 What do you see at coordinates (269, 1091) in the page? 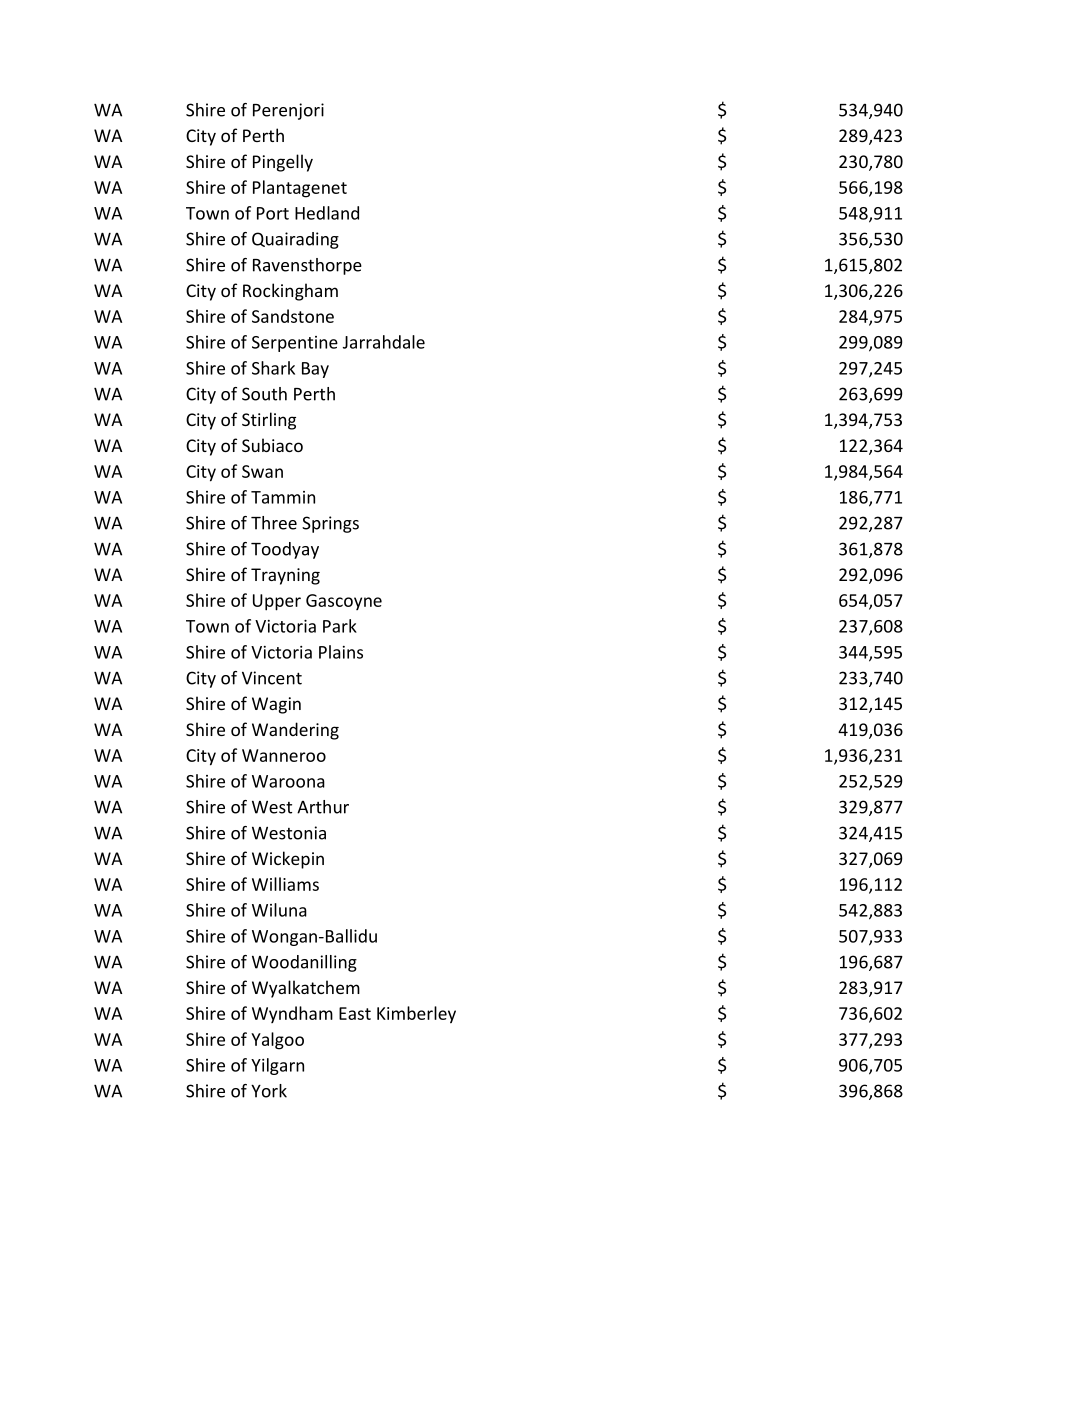
I see `York` at bounding box center [269, 1091].
